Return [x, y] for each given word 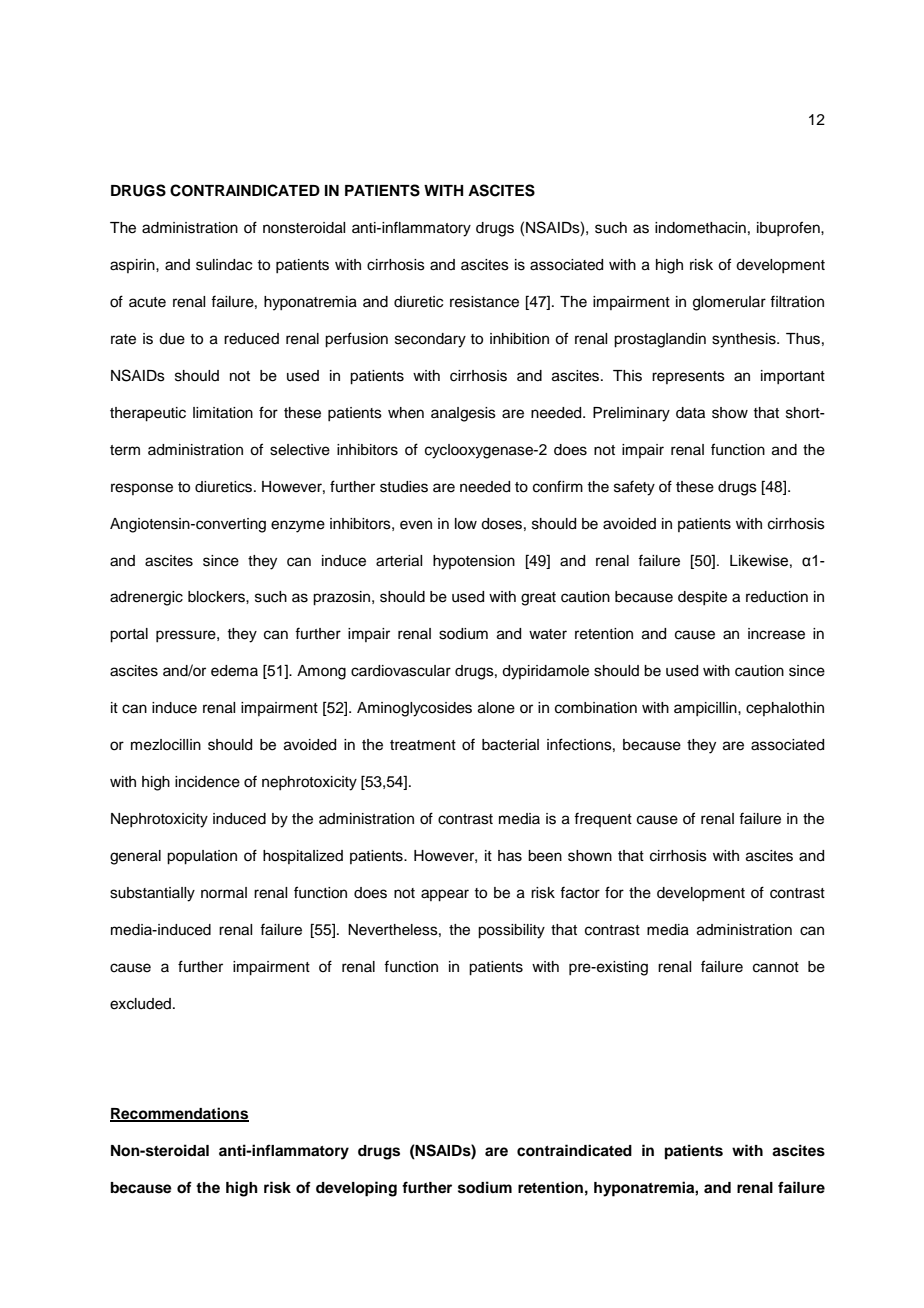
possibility [511, 931]
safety [634, 488]
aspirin [133, 266]
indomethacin [700, 228]
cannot [776, 967]
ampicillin [706, 709]
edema [234, 671]
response [142, 489]
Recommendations [179, 1114]
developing [356, 1189]
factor [580, 892]
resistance [484, 302]
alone [496, 708]
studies [404, 487]
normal [224, 892]
